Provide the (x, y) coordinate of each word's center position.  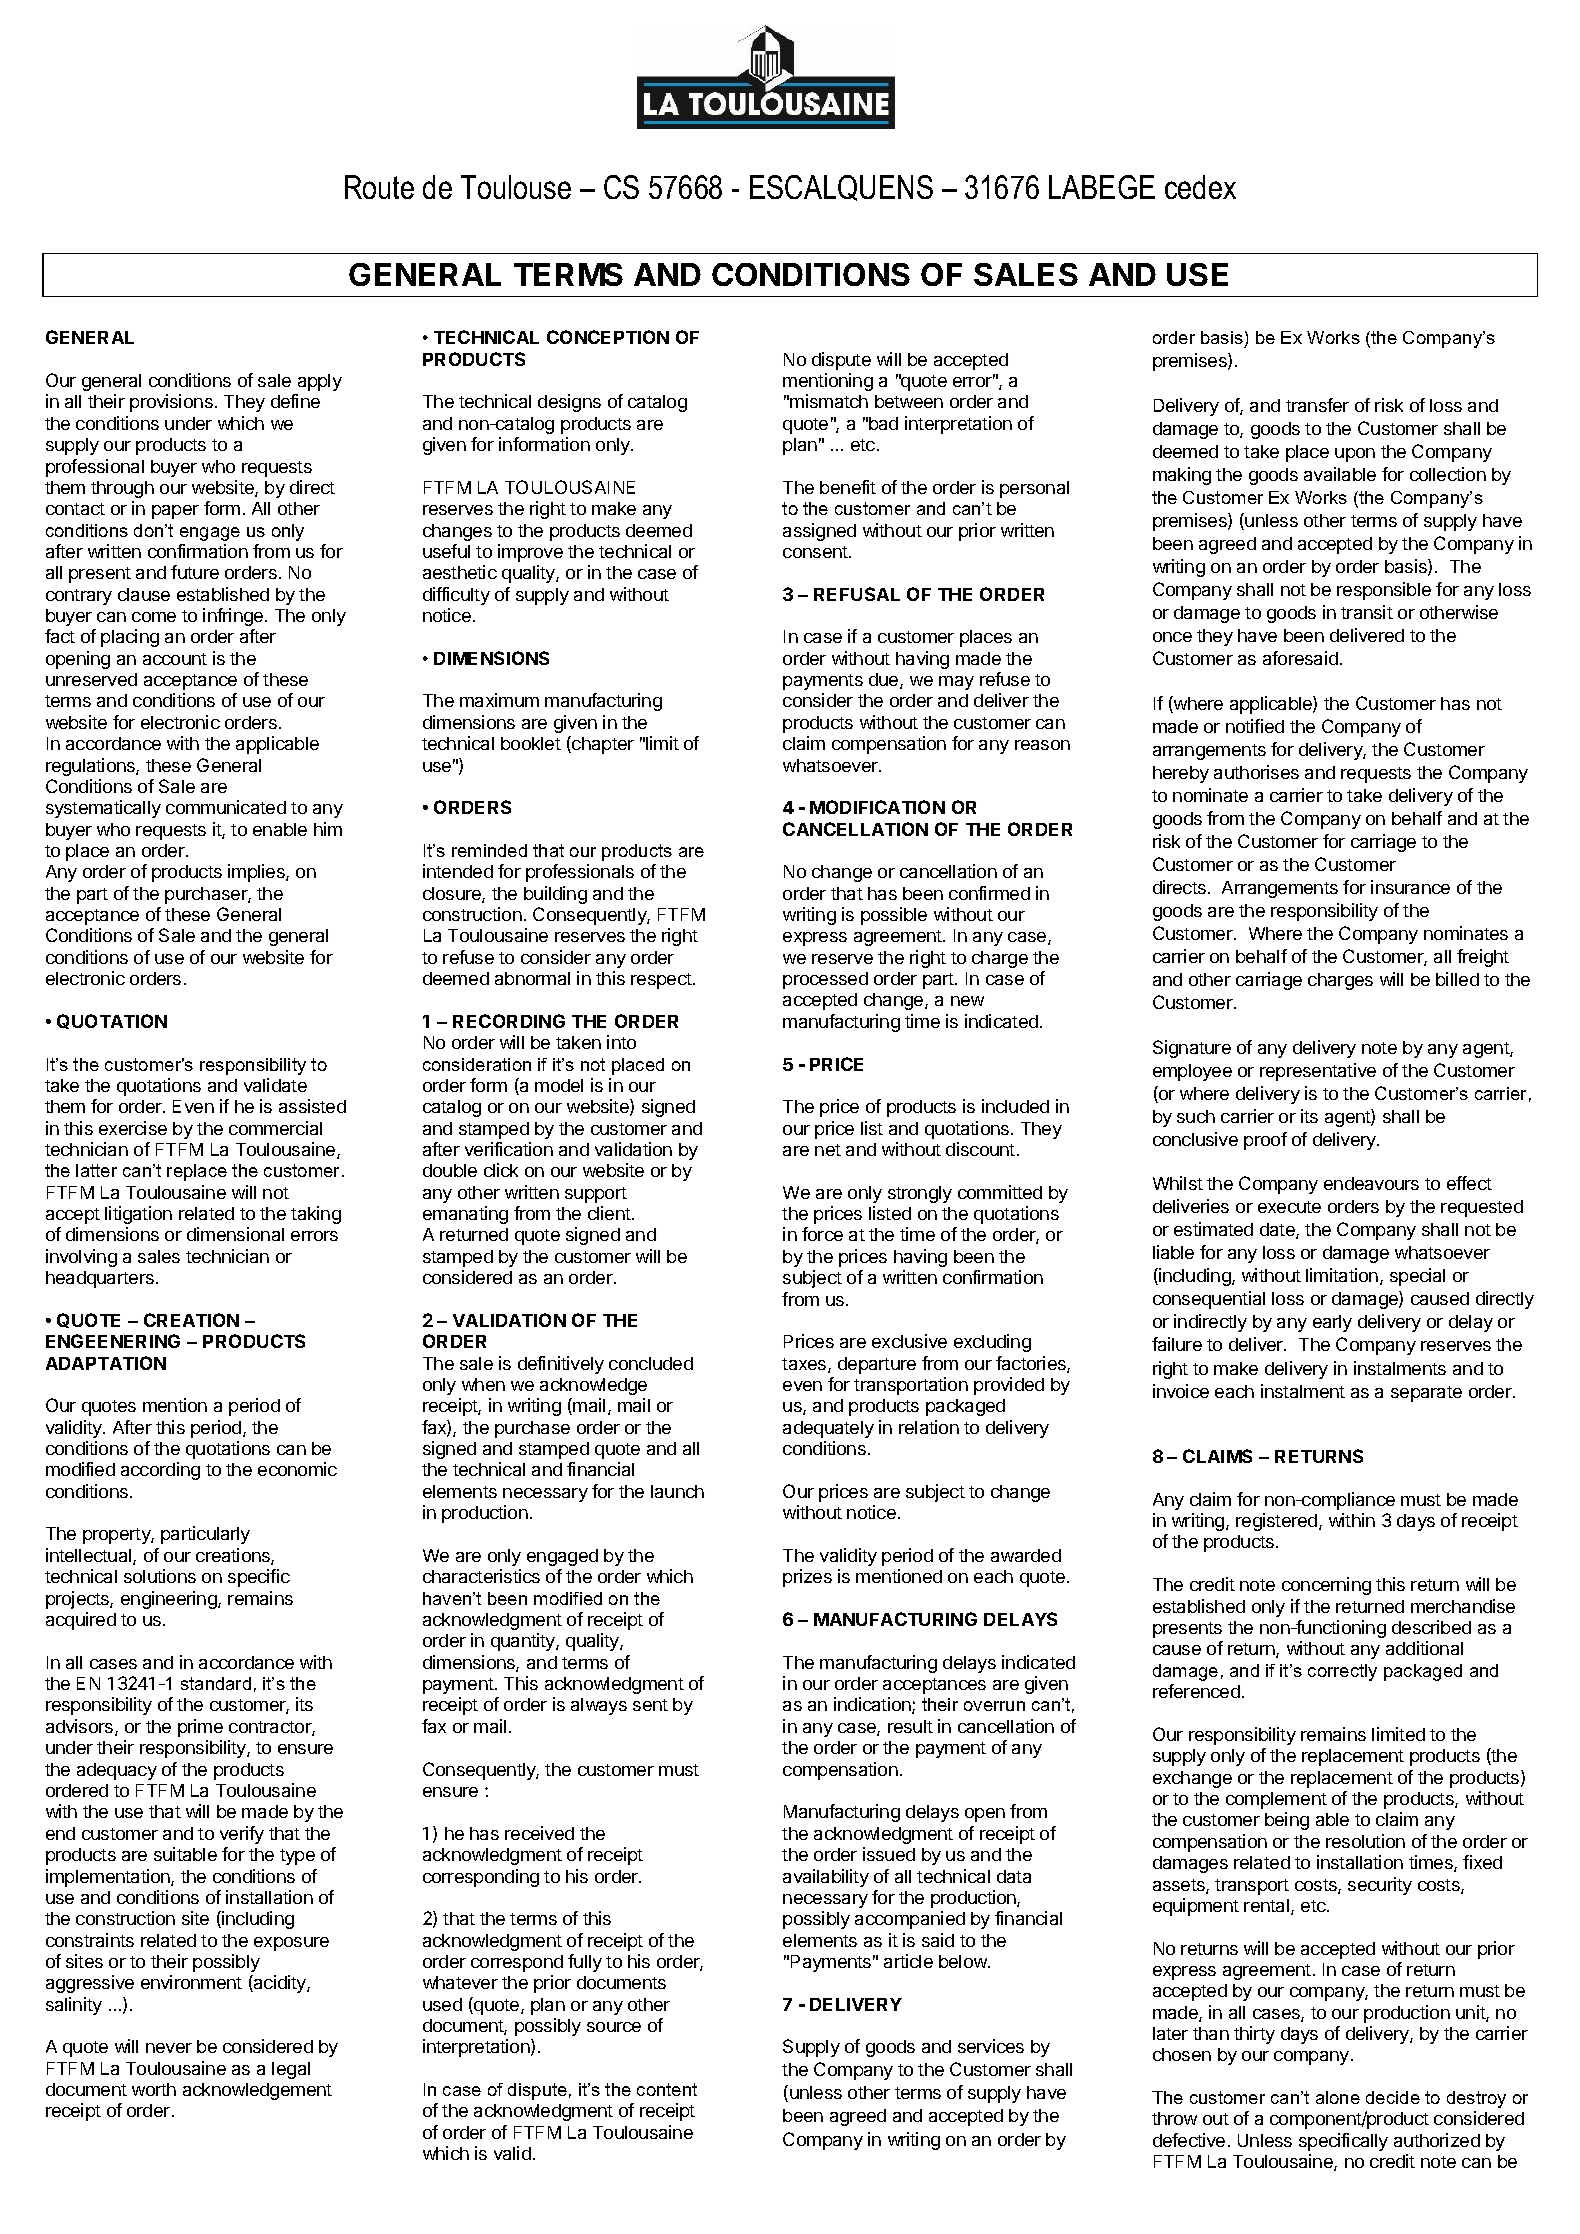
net (828, 1150)
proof (1265, 1141)
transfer (1317, 405)
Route (379, 187)
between (909, 401)
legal (291, 2070)
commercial (275, 1128)
